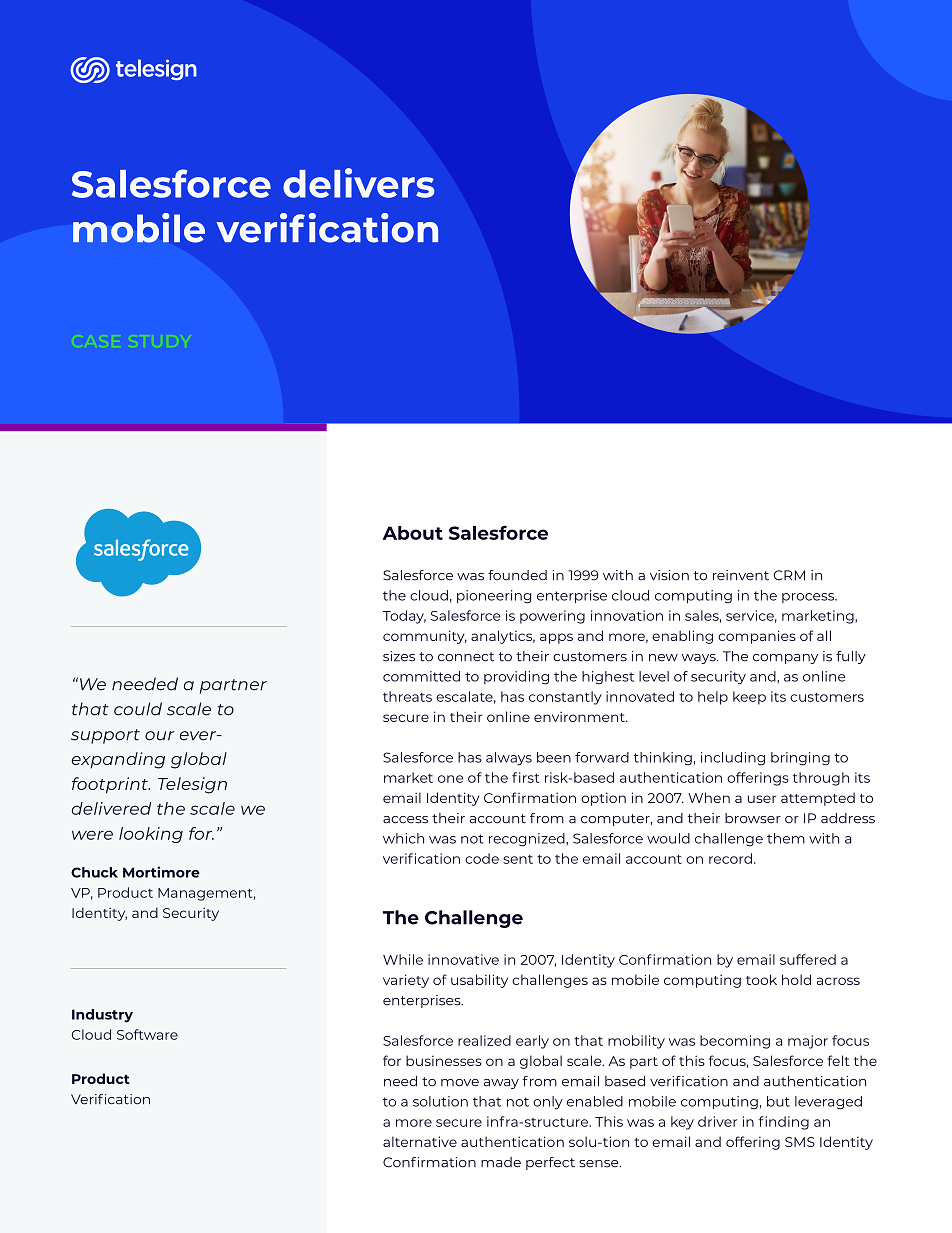  Describe the element at coordinates (413, 533) in the screenshot. I see `About` at that location.
